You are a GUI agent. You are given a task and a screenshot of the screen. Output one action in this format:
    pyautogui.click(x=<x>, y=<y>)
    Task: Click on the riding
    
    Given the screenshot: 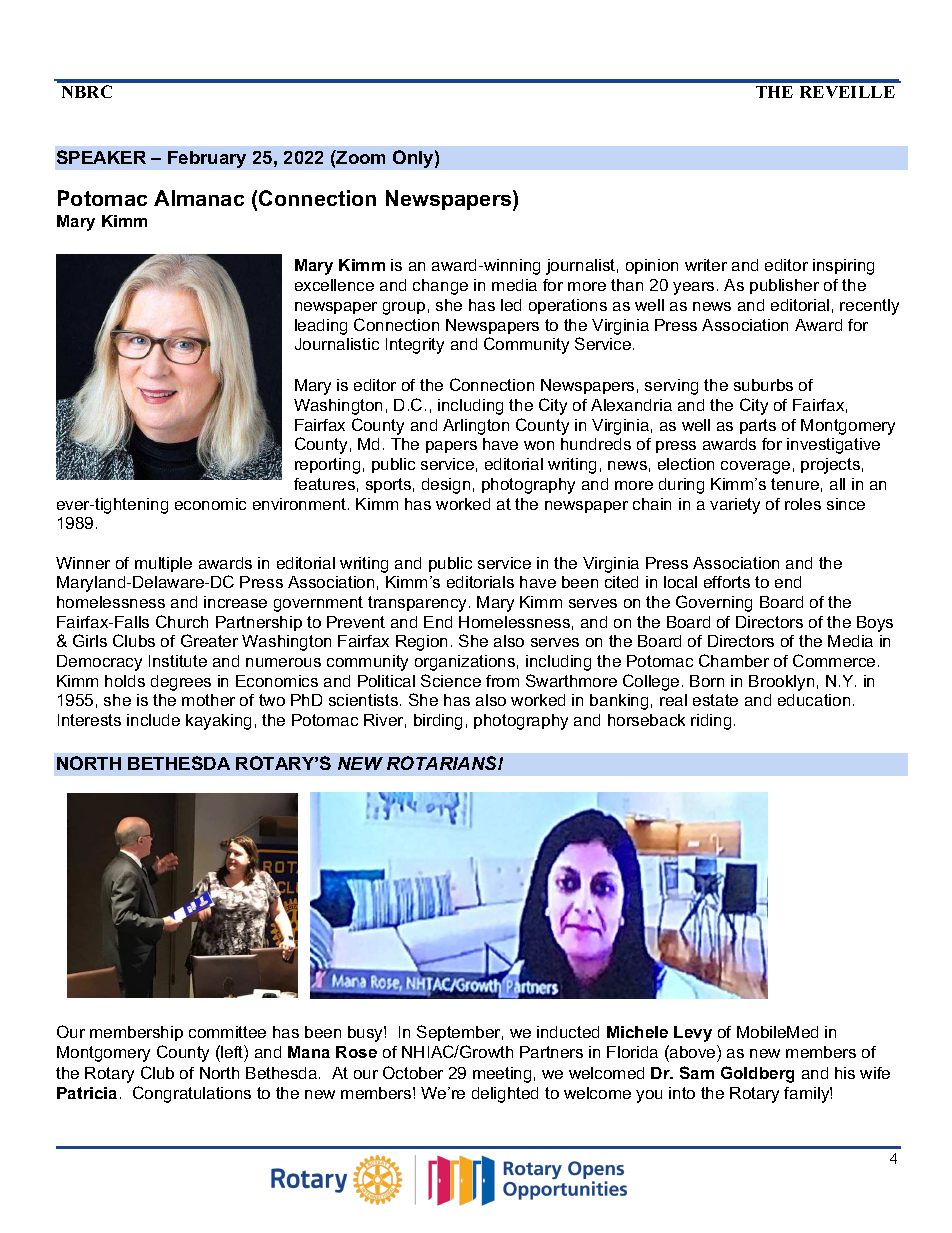 What is the action you would take?
    pyautogui.click(x=711, y=722)
